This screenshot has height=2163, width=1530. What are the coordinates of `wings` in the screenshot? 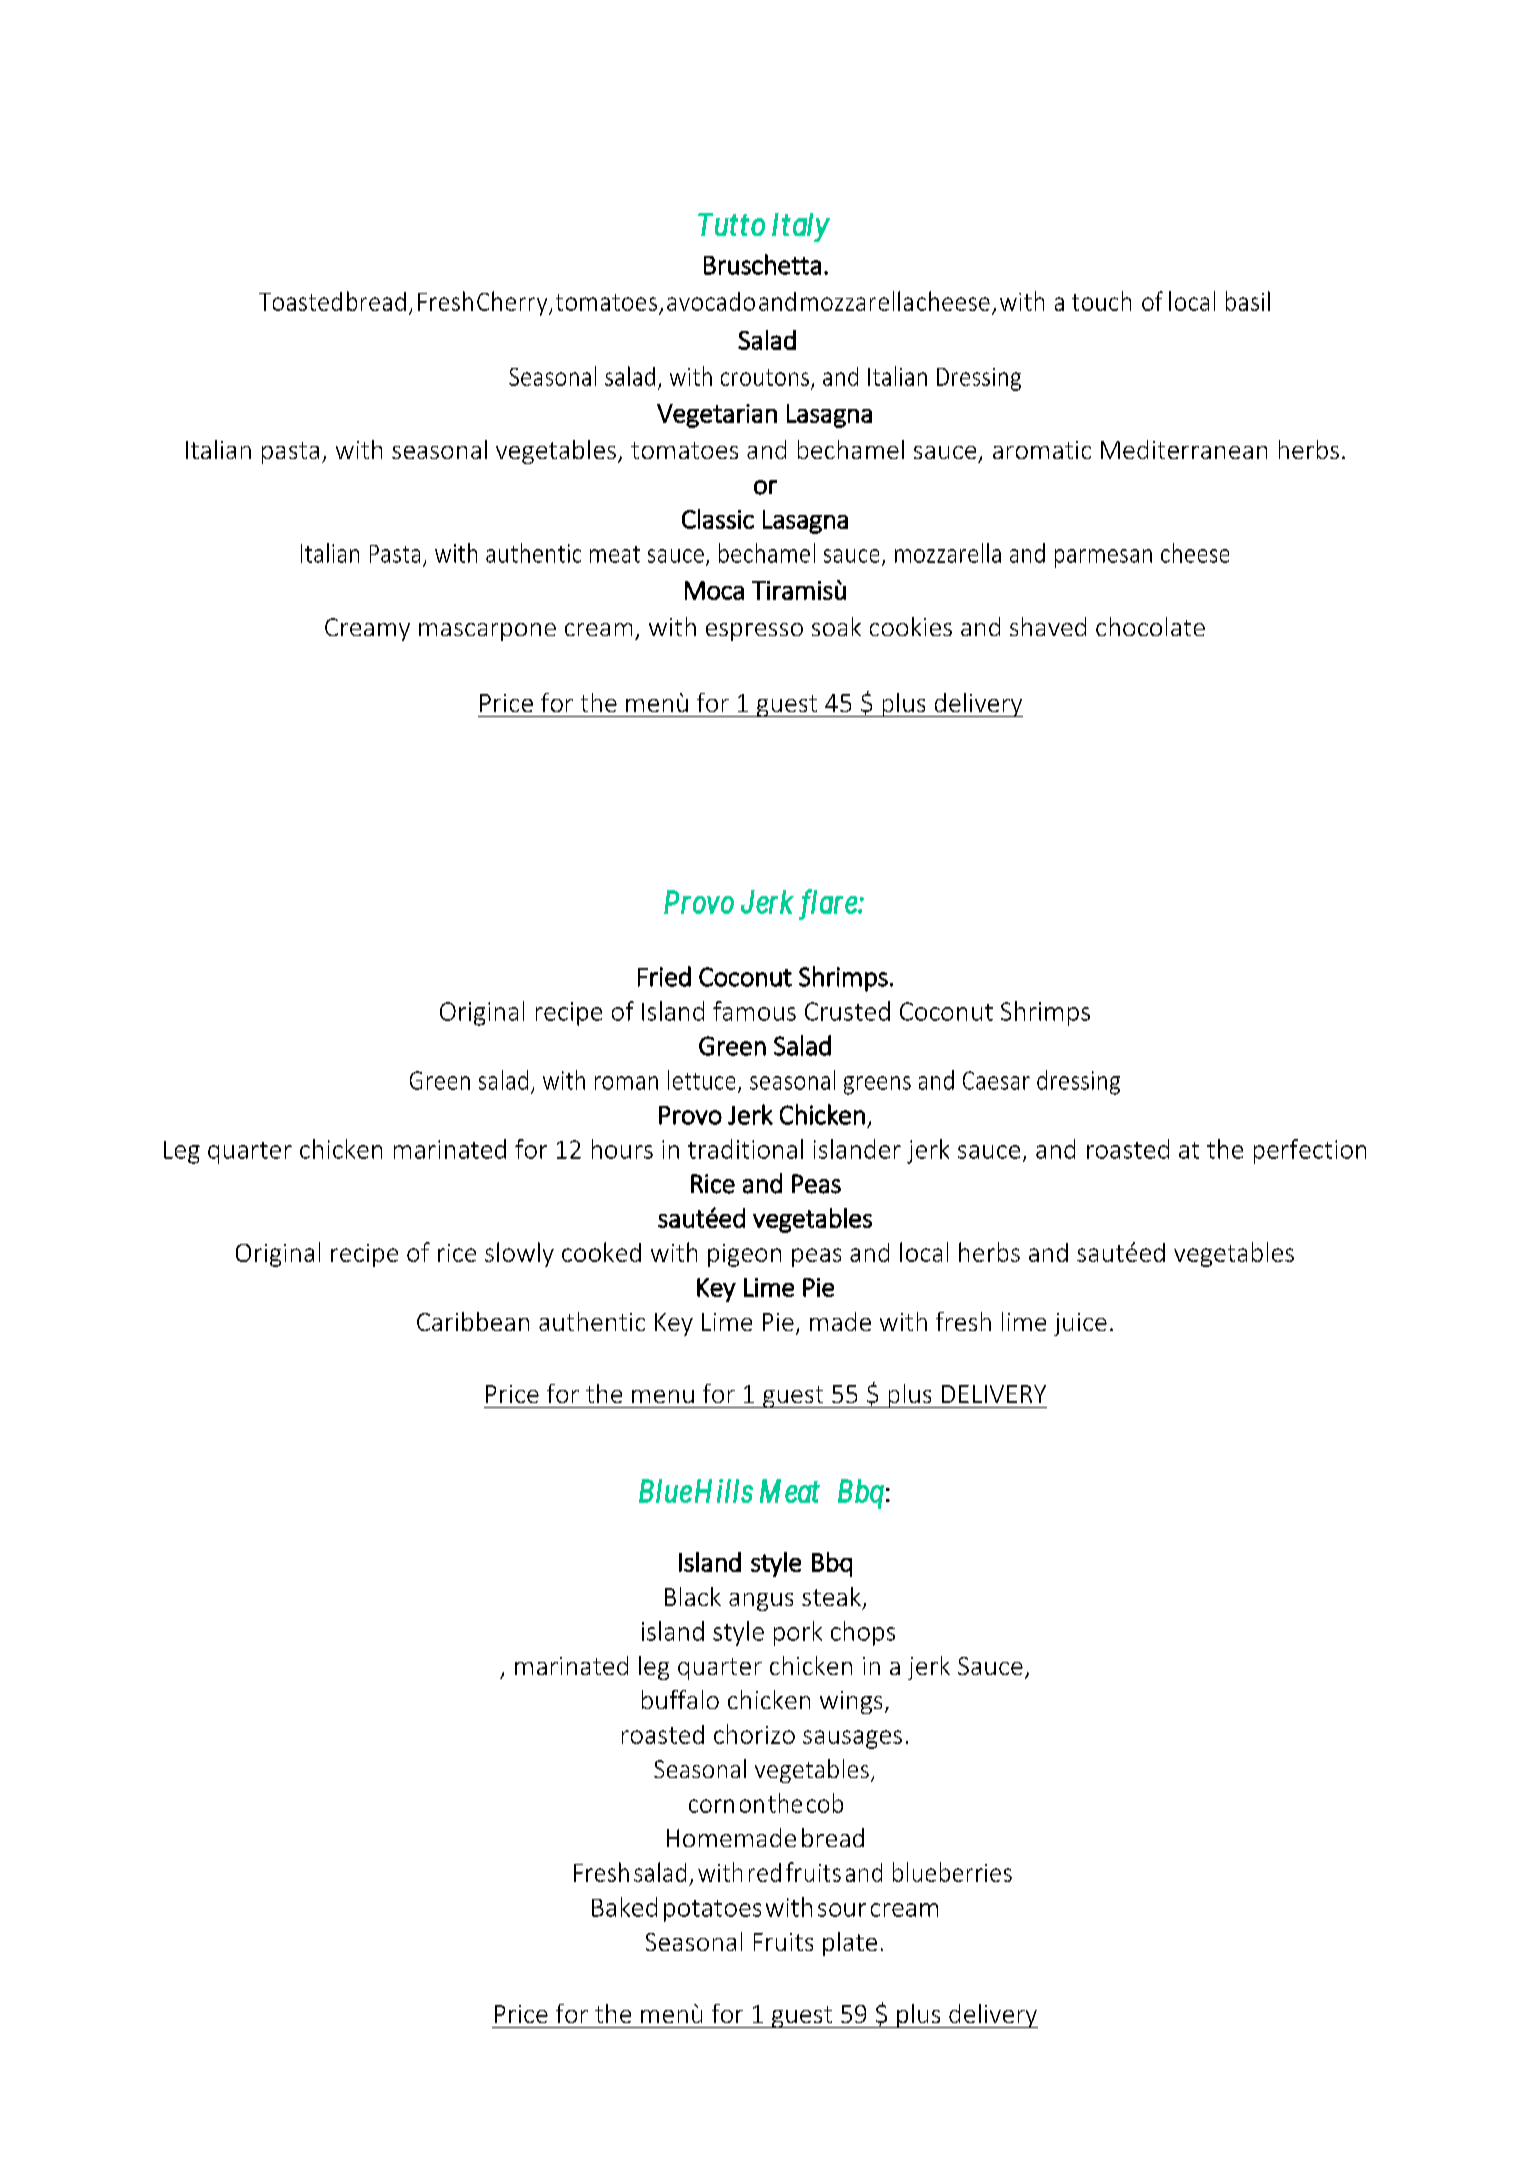 It's located at (851, 1702).
